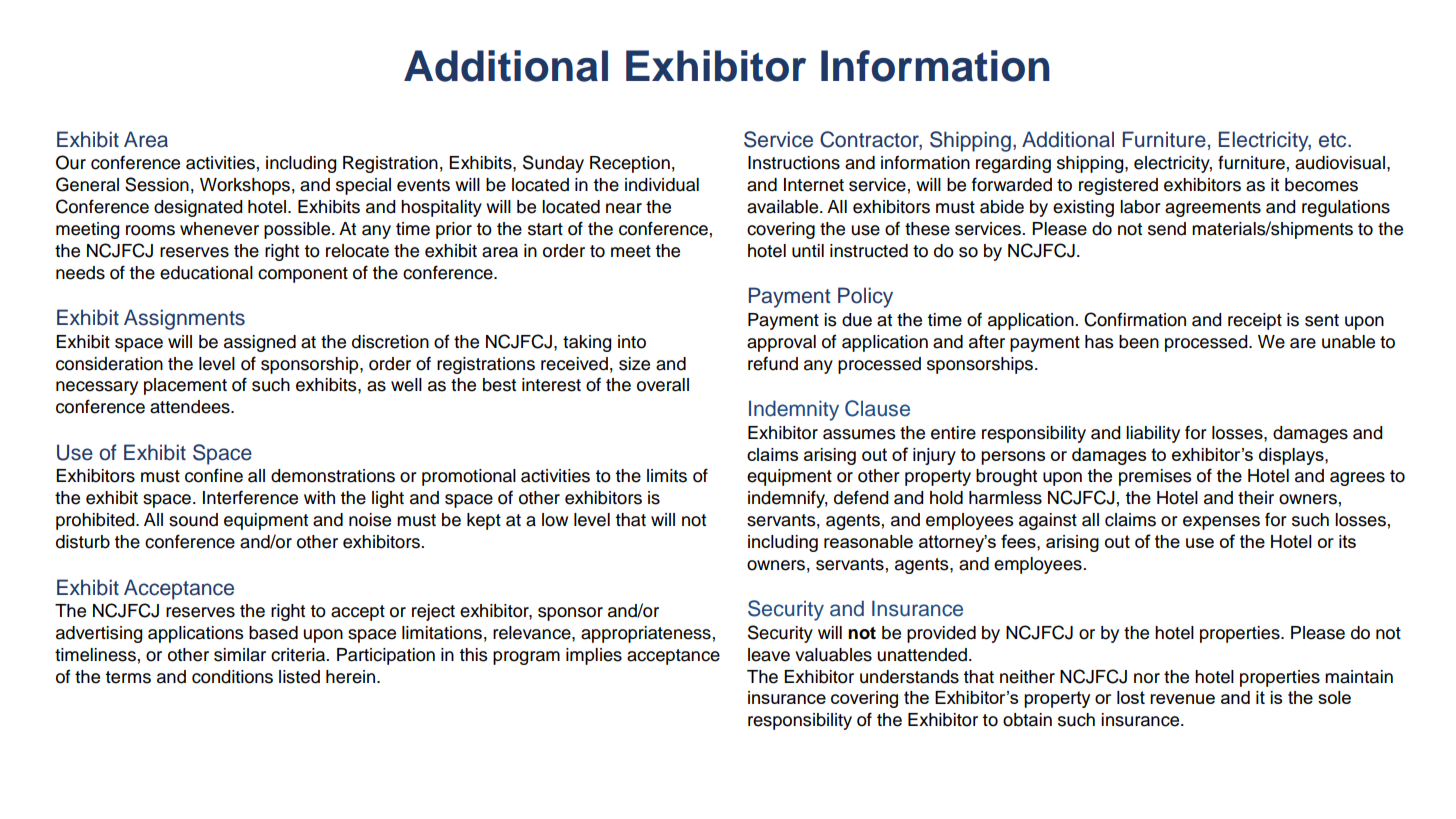 The image size is (1456, 819). Describe the element at coordinates (1255, 321) in the page. I see `receipt` at that location.
